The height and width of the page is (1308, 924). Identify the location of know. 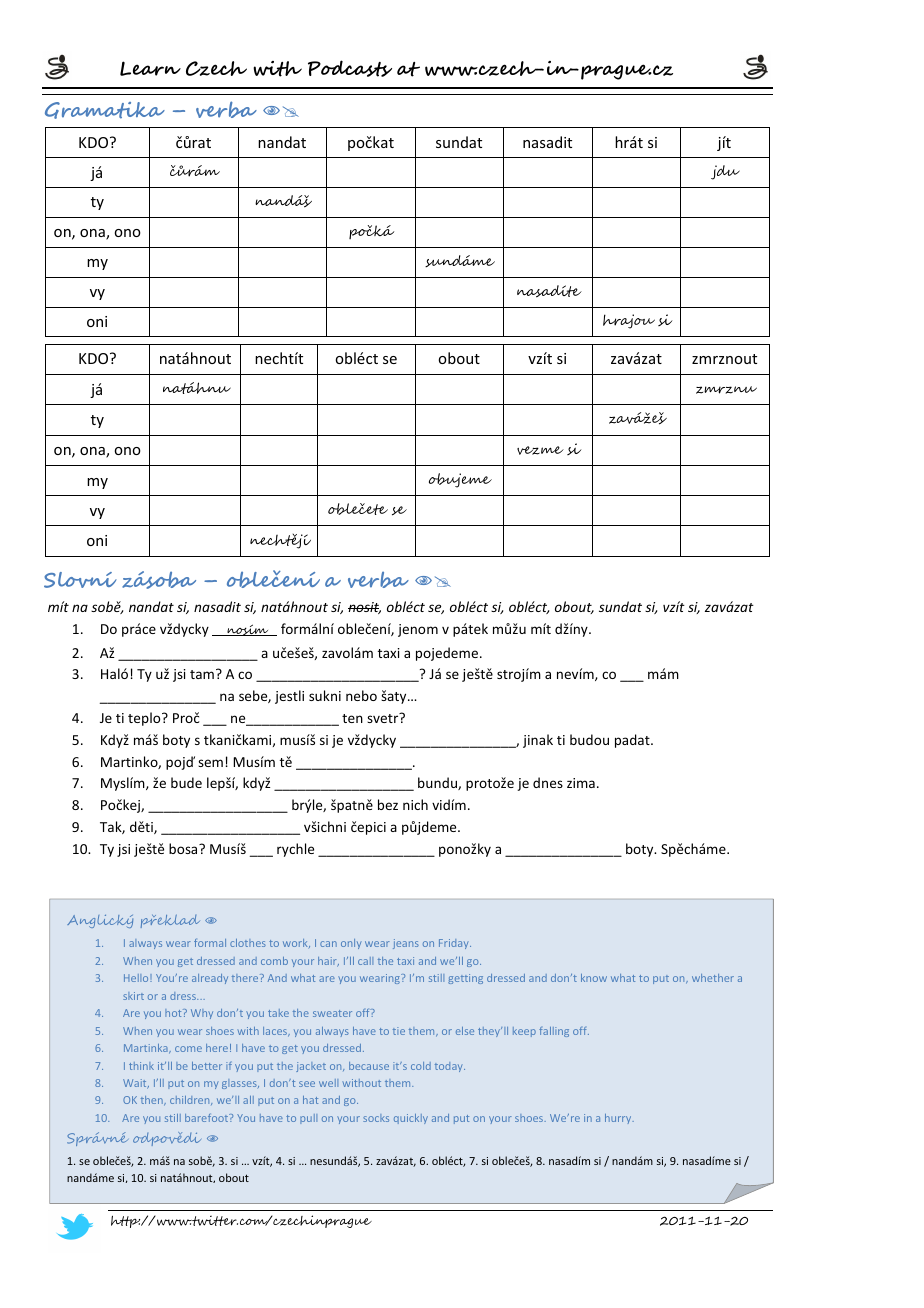
(594, 978).
